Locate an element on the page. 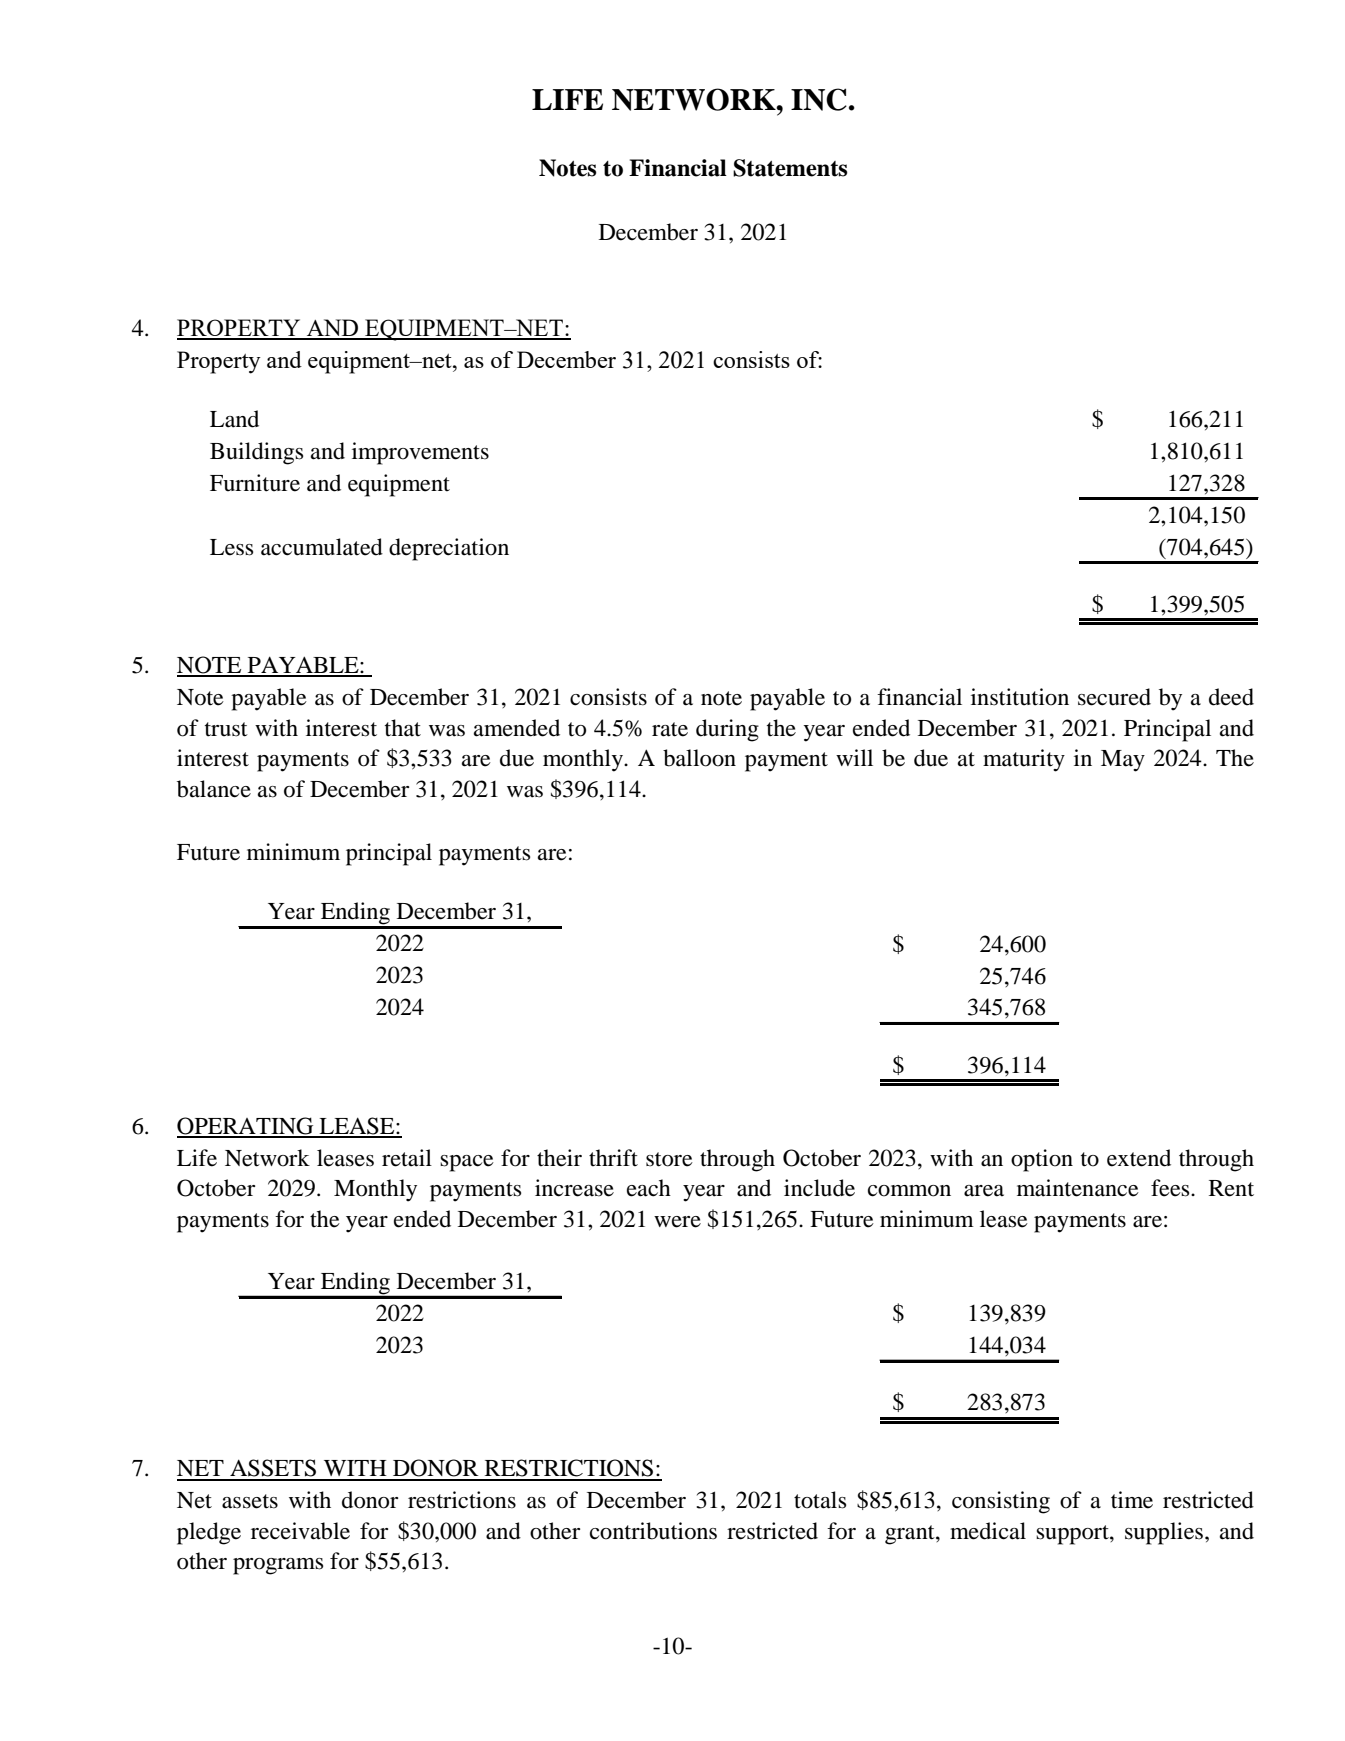 The width and height of the page is (1345, 1741). during is located at coordinates (727, 730).
